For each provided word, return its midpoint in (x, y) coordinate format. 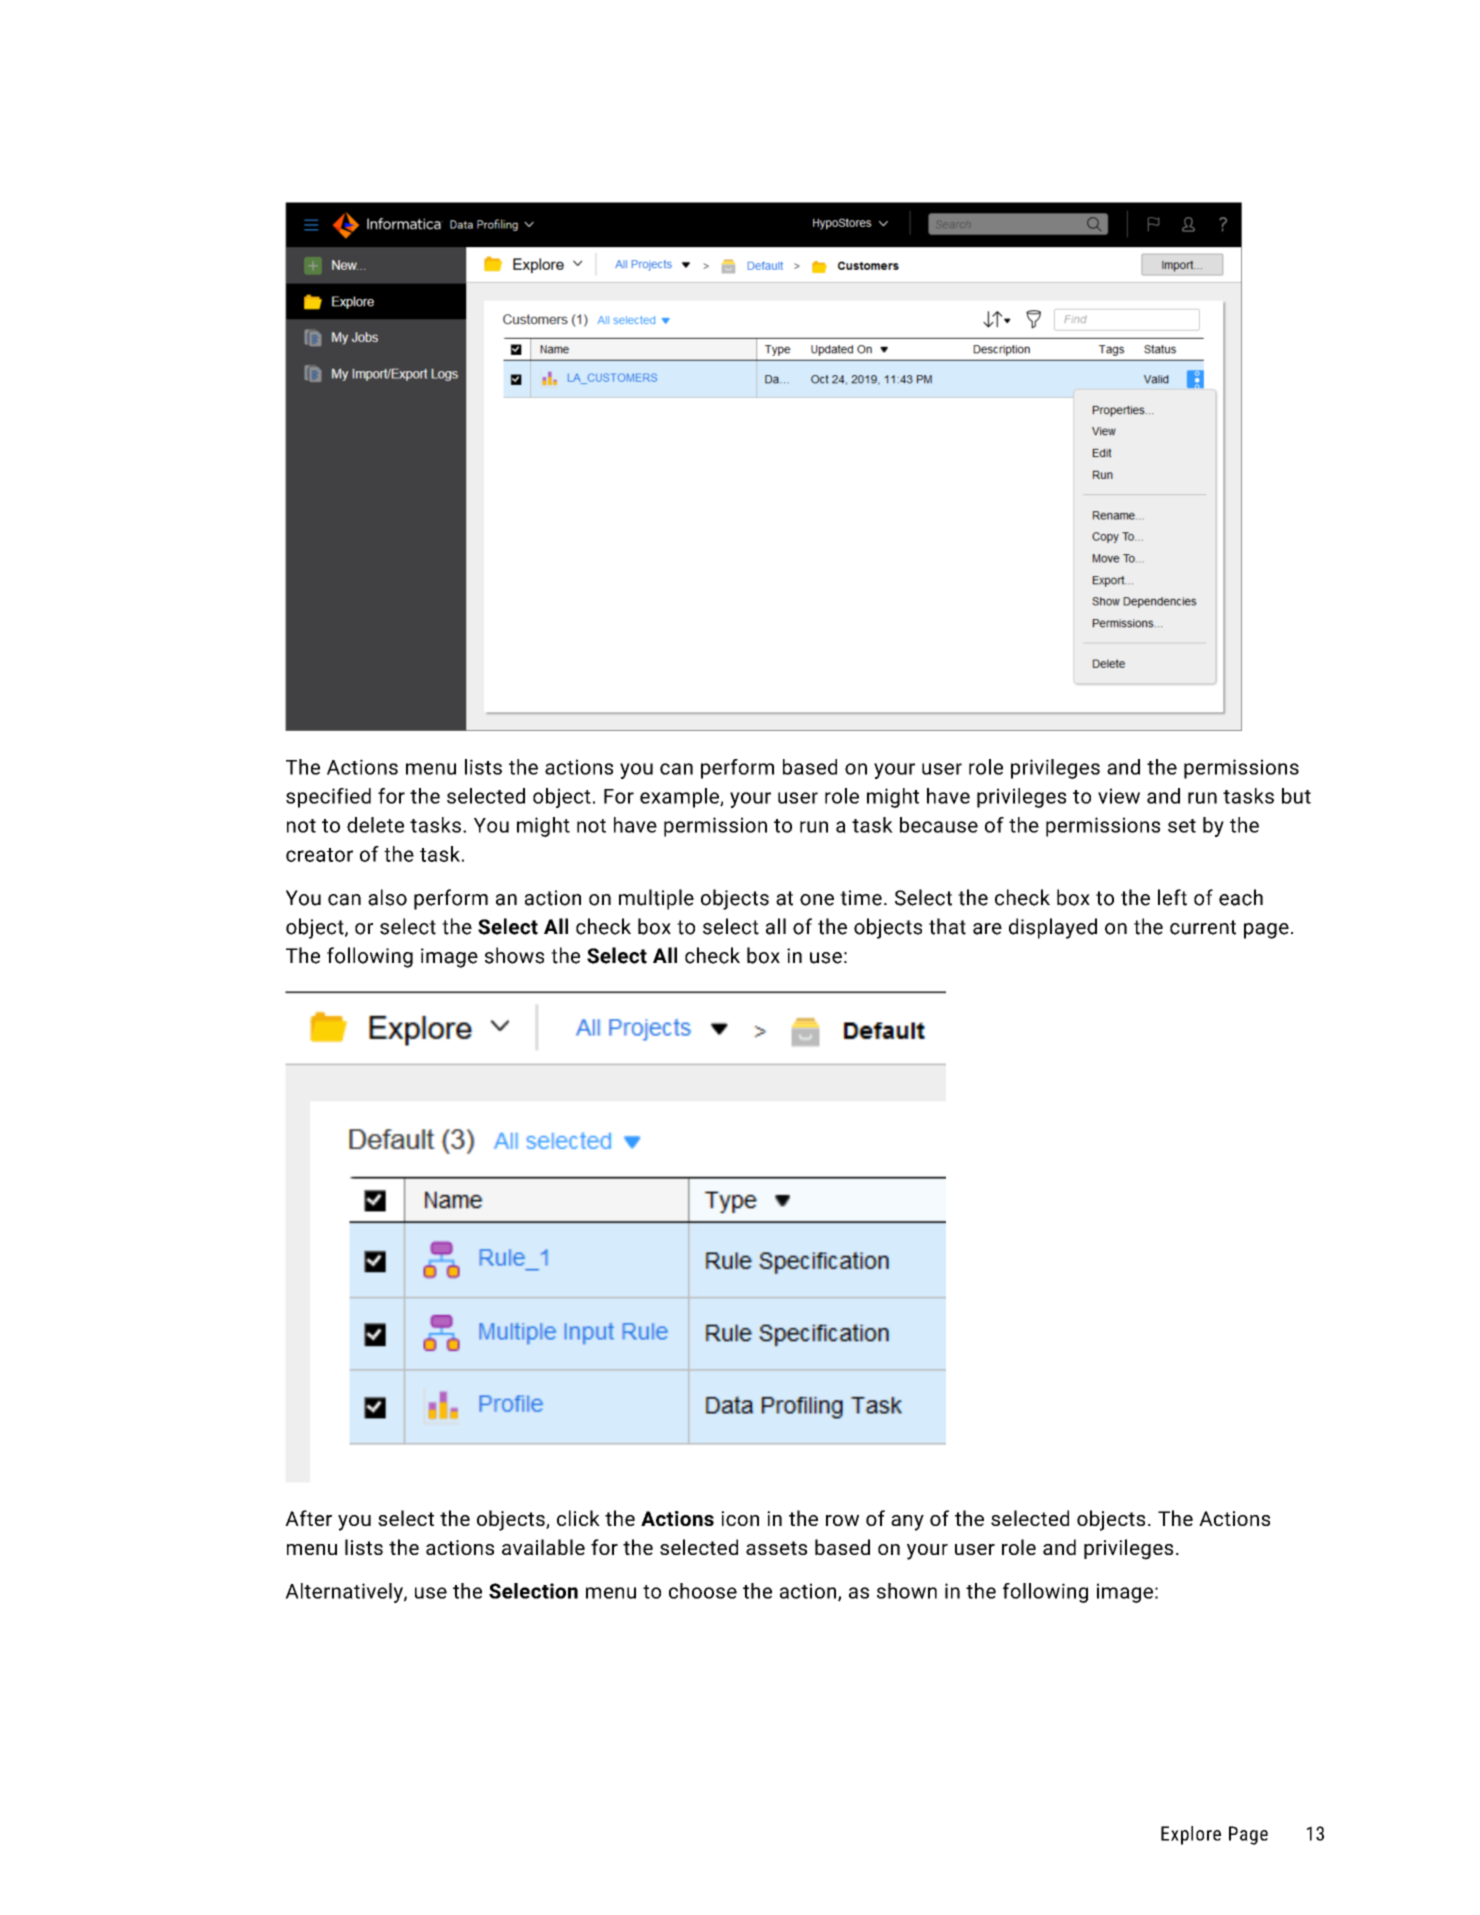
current (1203, 927)
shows (514, 955)
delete (375, 825)
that (947, 926)
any (907, 1523)
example (680, 798)
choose (703, 1591)
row (842, 1520)
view (1119, 796)
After (308, 1518)
